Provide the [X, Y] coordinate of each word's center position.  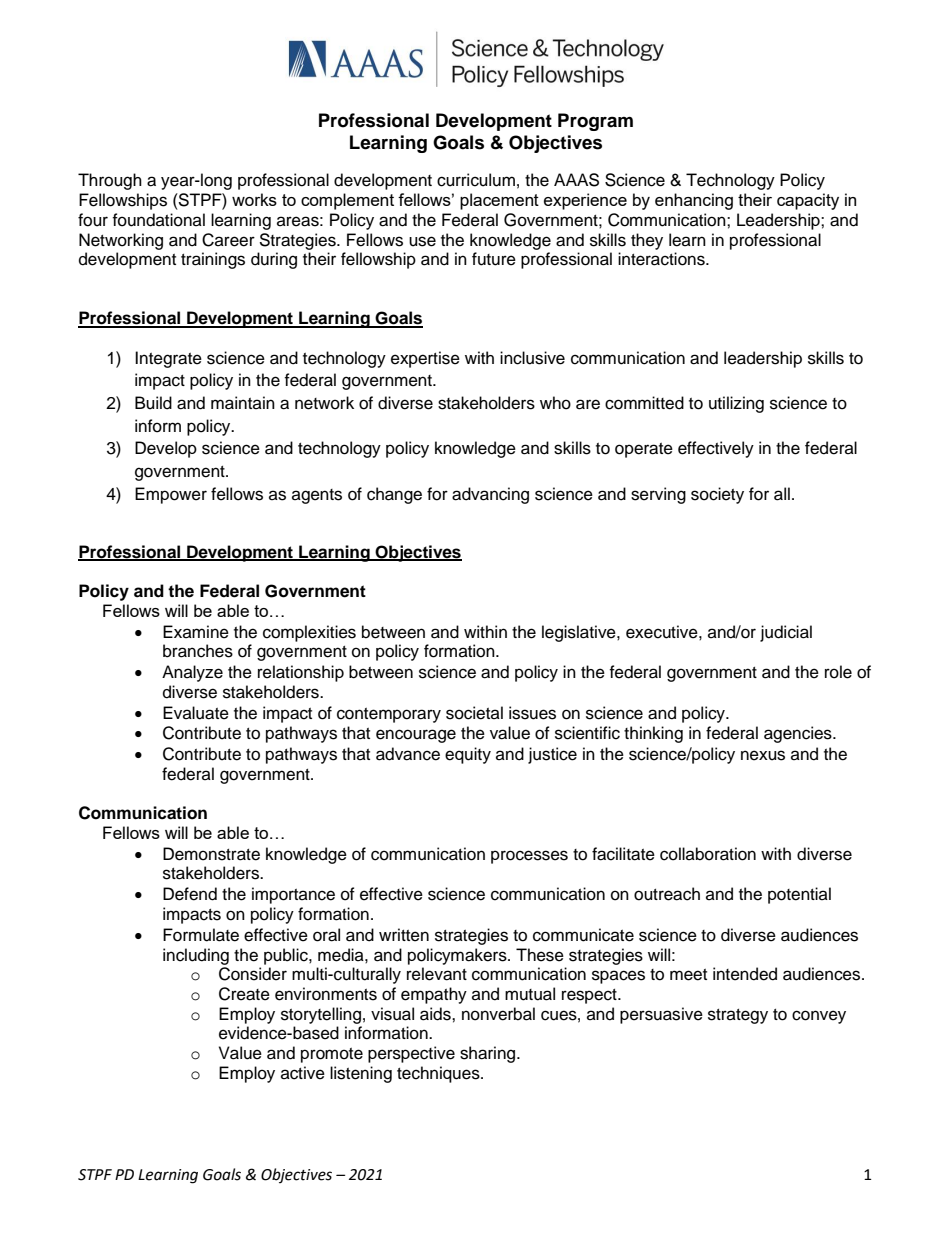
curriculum [476, 180]
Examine [196, 632]
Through [110, 181]
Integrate [168, 359]
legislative [580, 633]
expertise [425, 359]
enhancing [694, 201]
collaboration [708, 854]
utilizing [736, 404]
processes [529, 857]
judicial [786, 633]
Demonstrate [211, 854]
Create [244, 994]
